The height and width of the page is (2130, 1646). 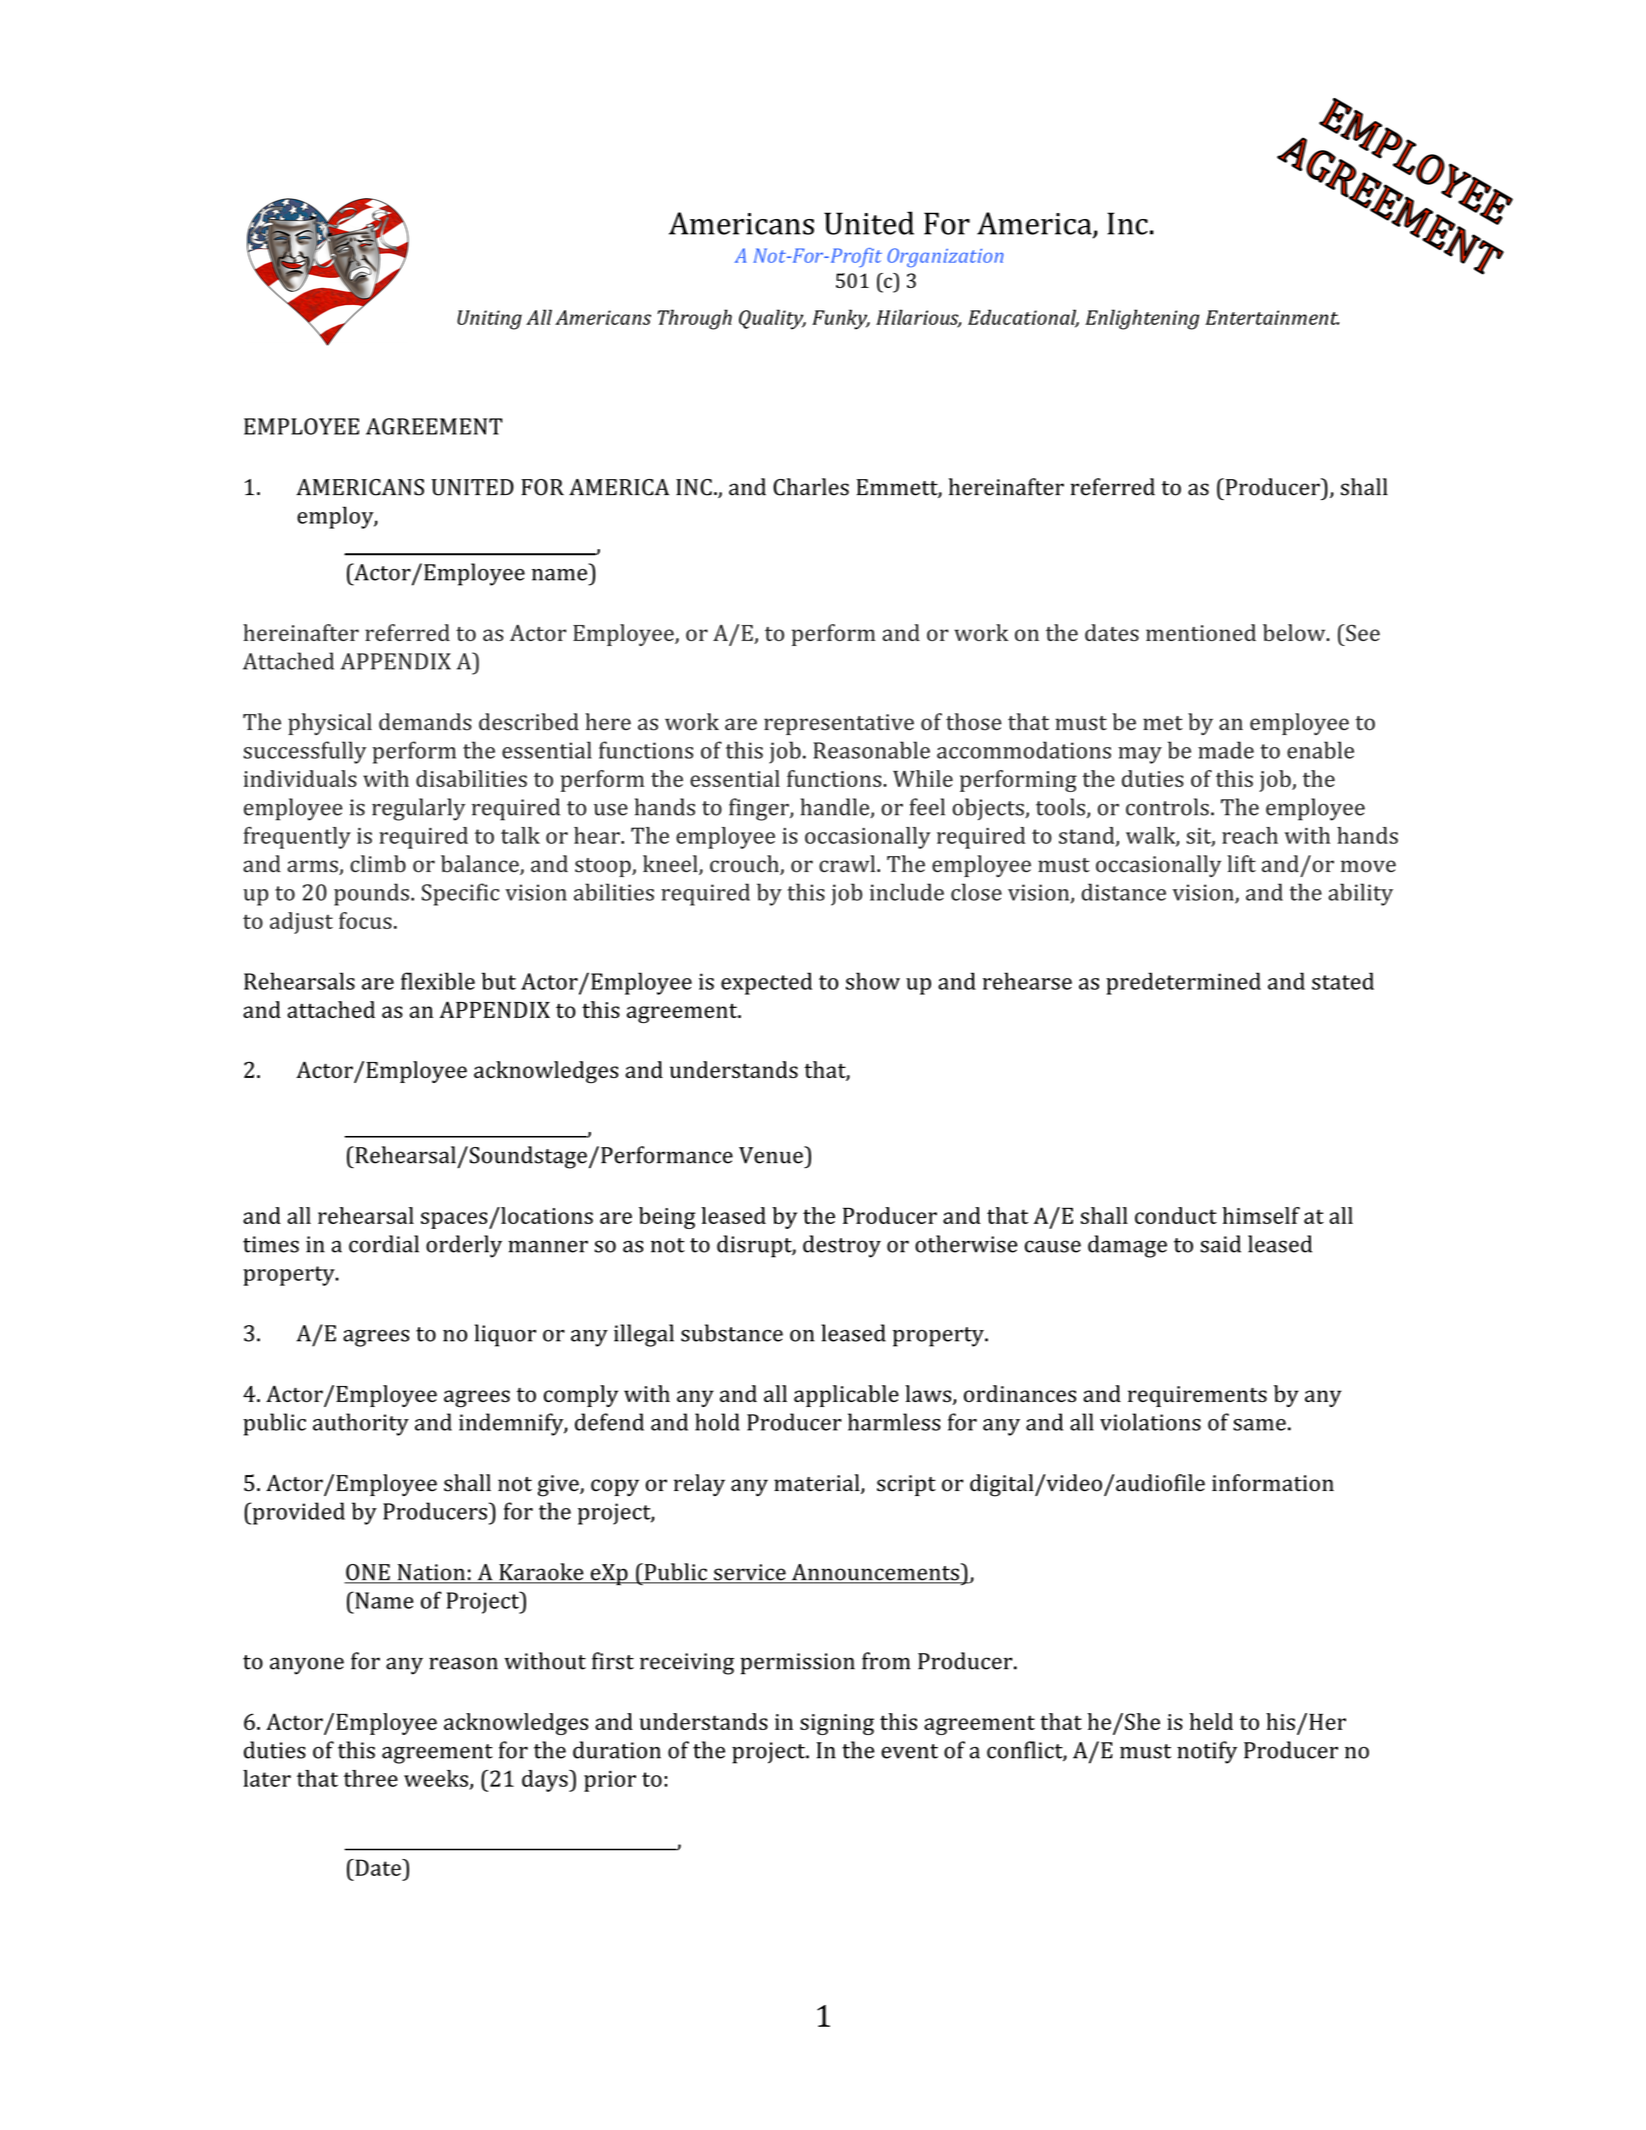 What do you see at coordinates (489, 320) in the page?
I see `Uniting` at bounding box center [489, 320].
